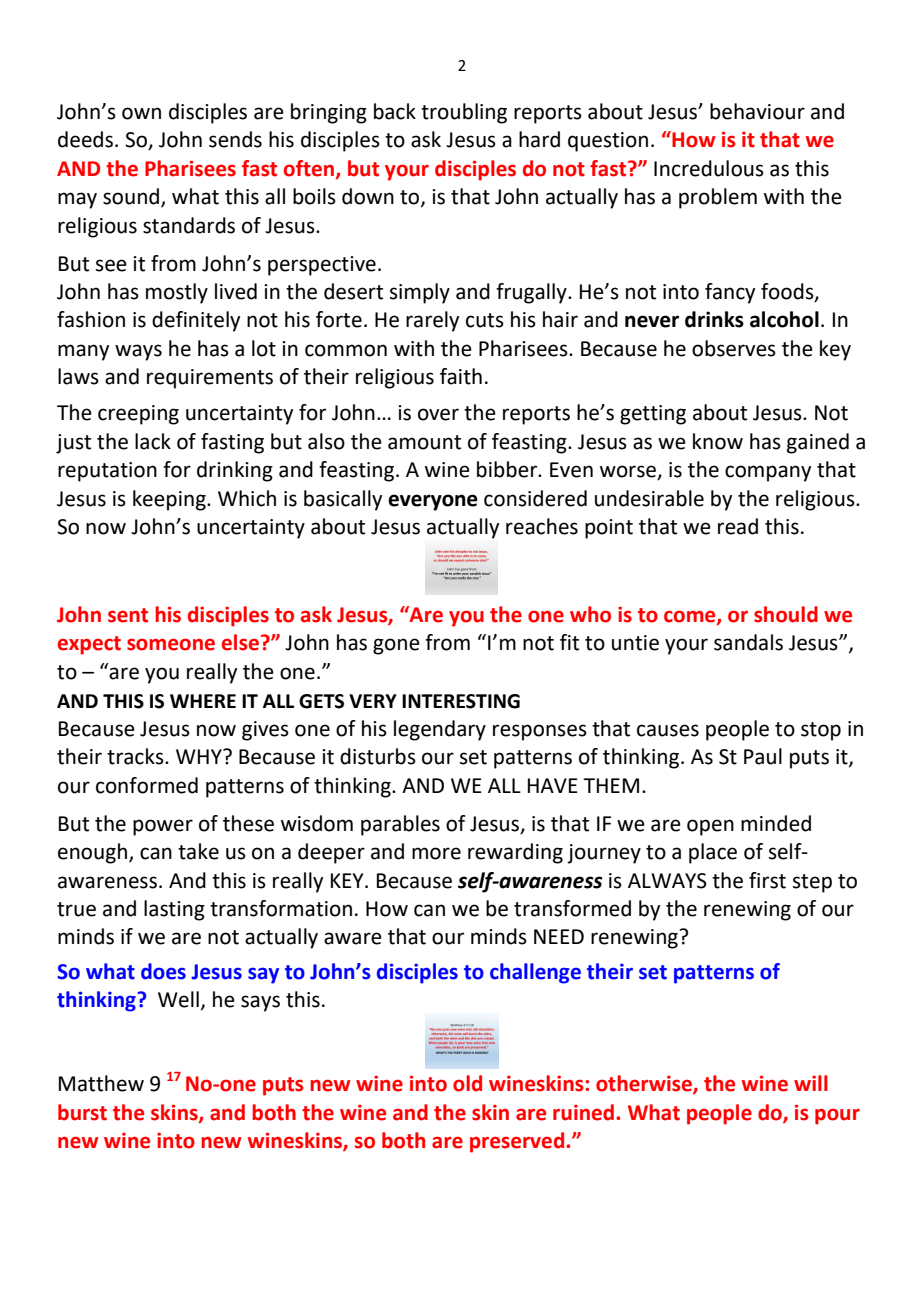 This page has height=1308, width=924. Describe the element at coordinates (235, 139) in the page. I see `sends` at that location.
